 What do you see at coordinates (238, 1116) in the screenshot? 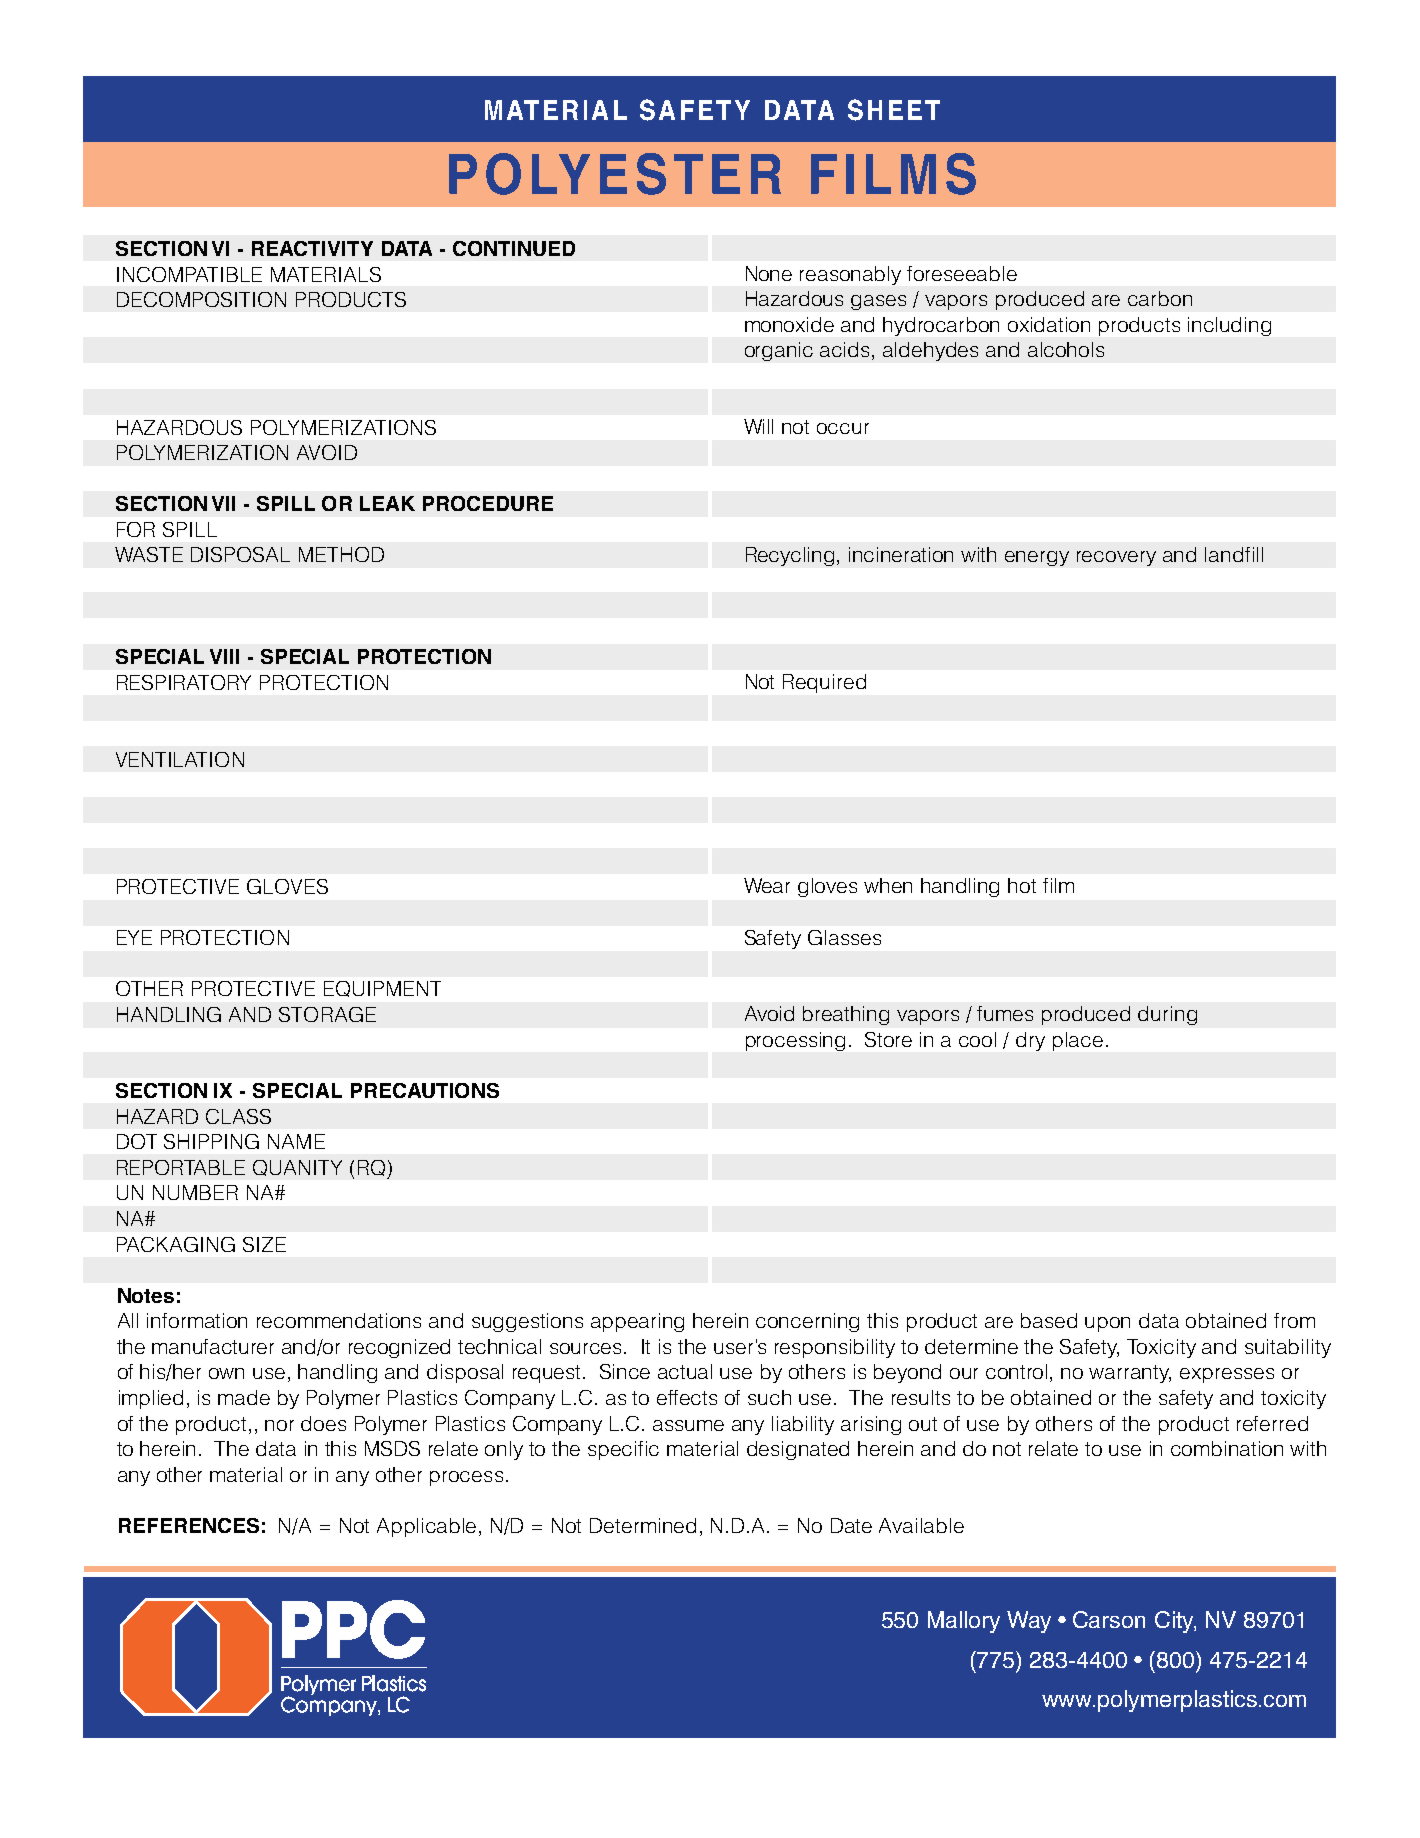
I see `CLASS` at bounding box center [238, 1116].
